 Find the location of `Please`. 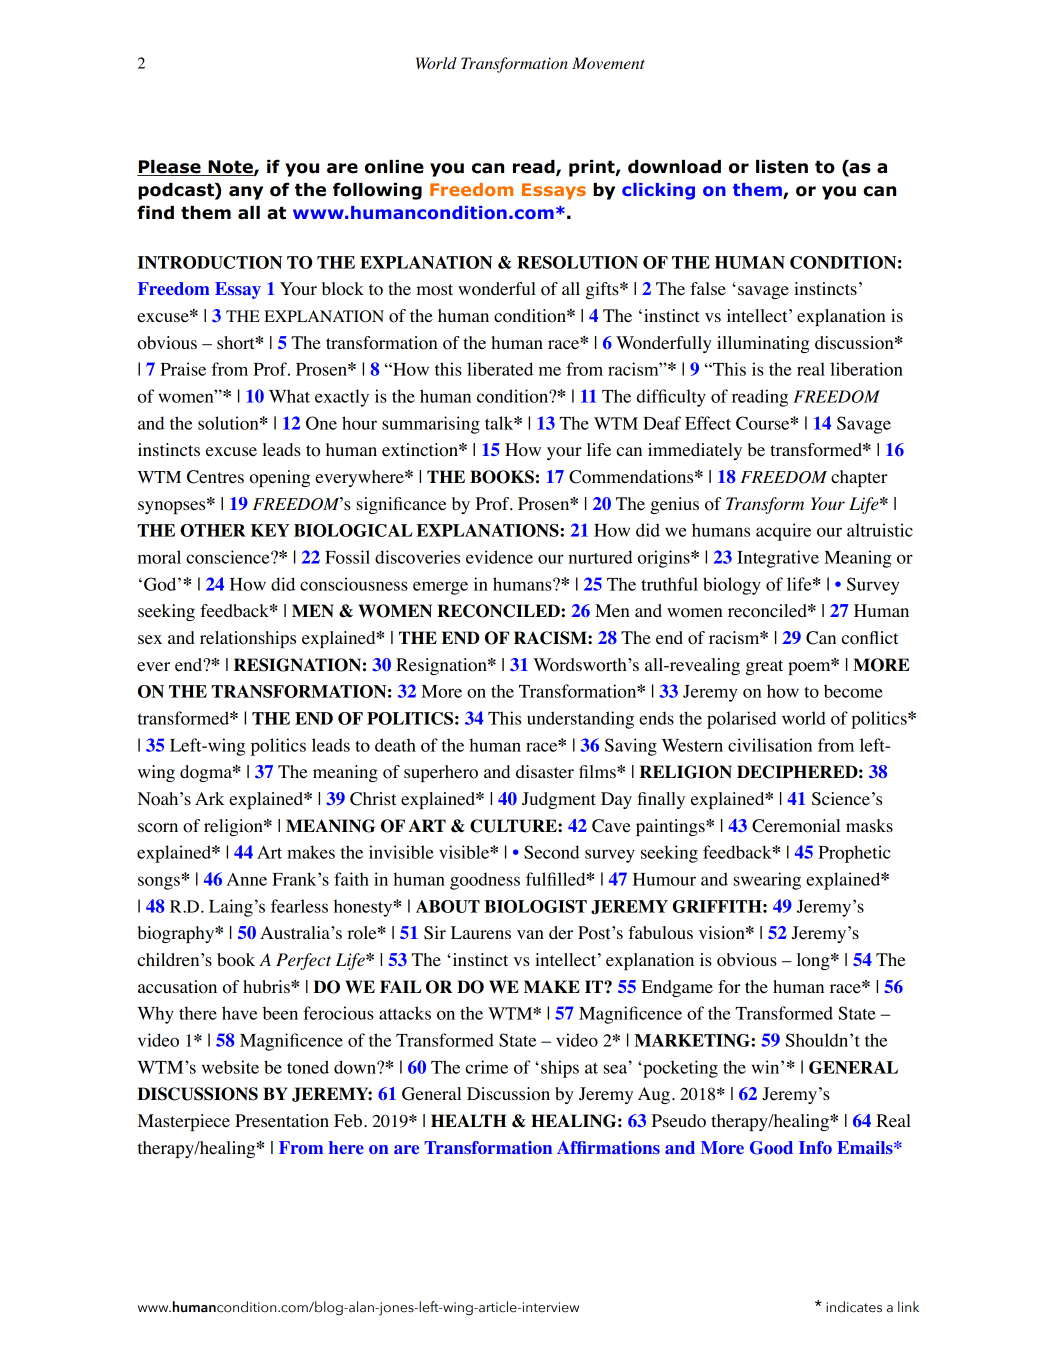

Please is located at coordinates (170, 168).
